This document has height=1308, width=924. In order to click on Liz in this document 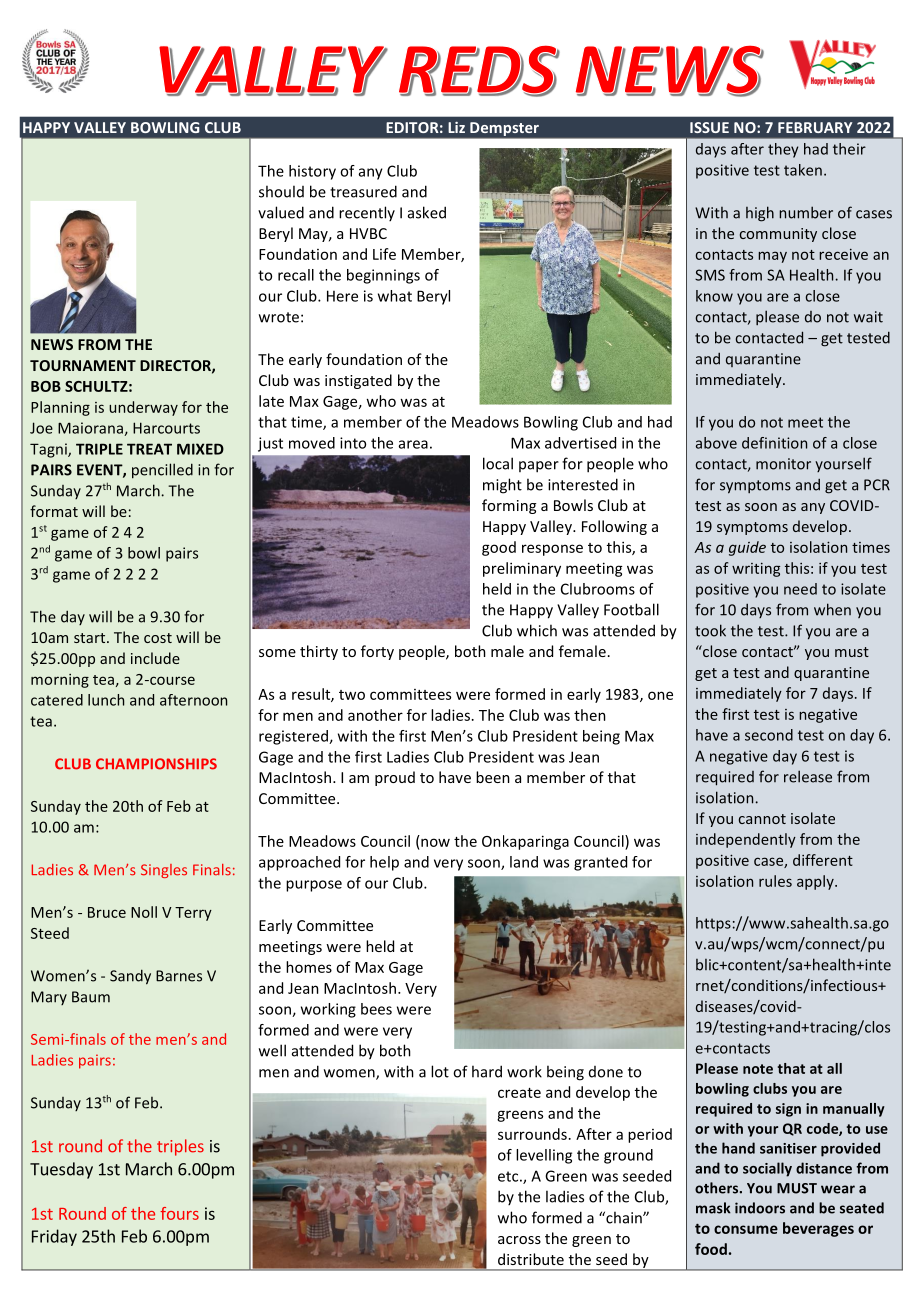, I will do `click(456, 127)`.
